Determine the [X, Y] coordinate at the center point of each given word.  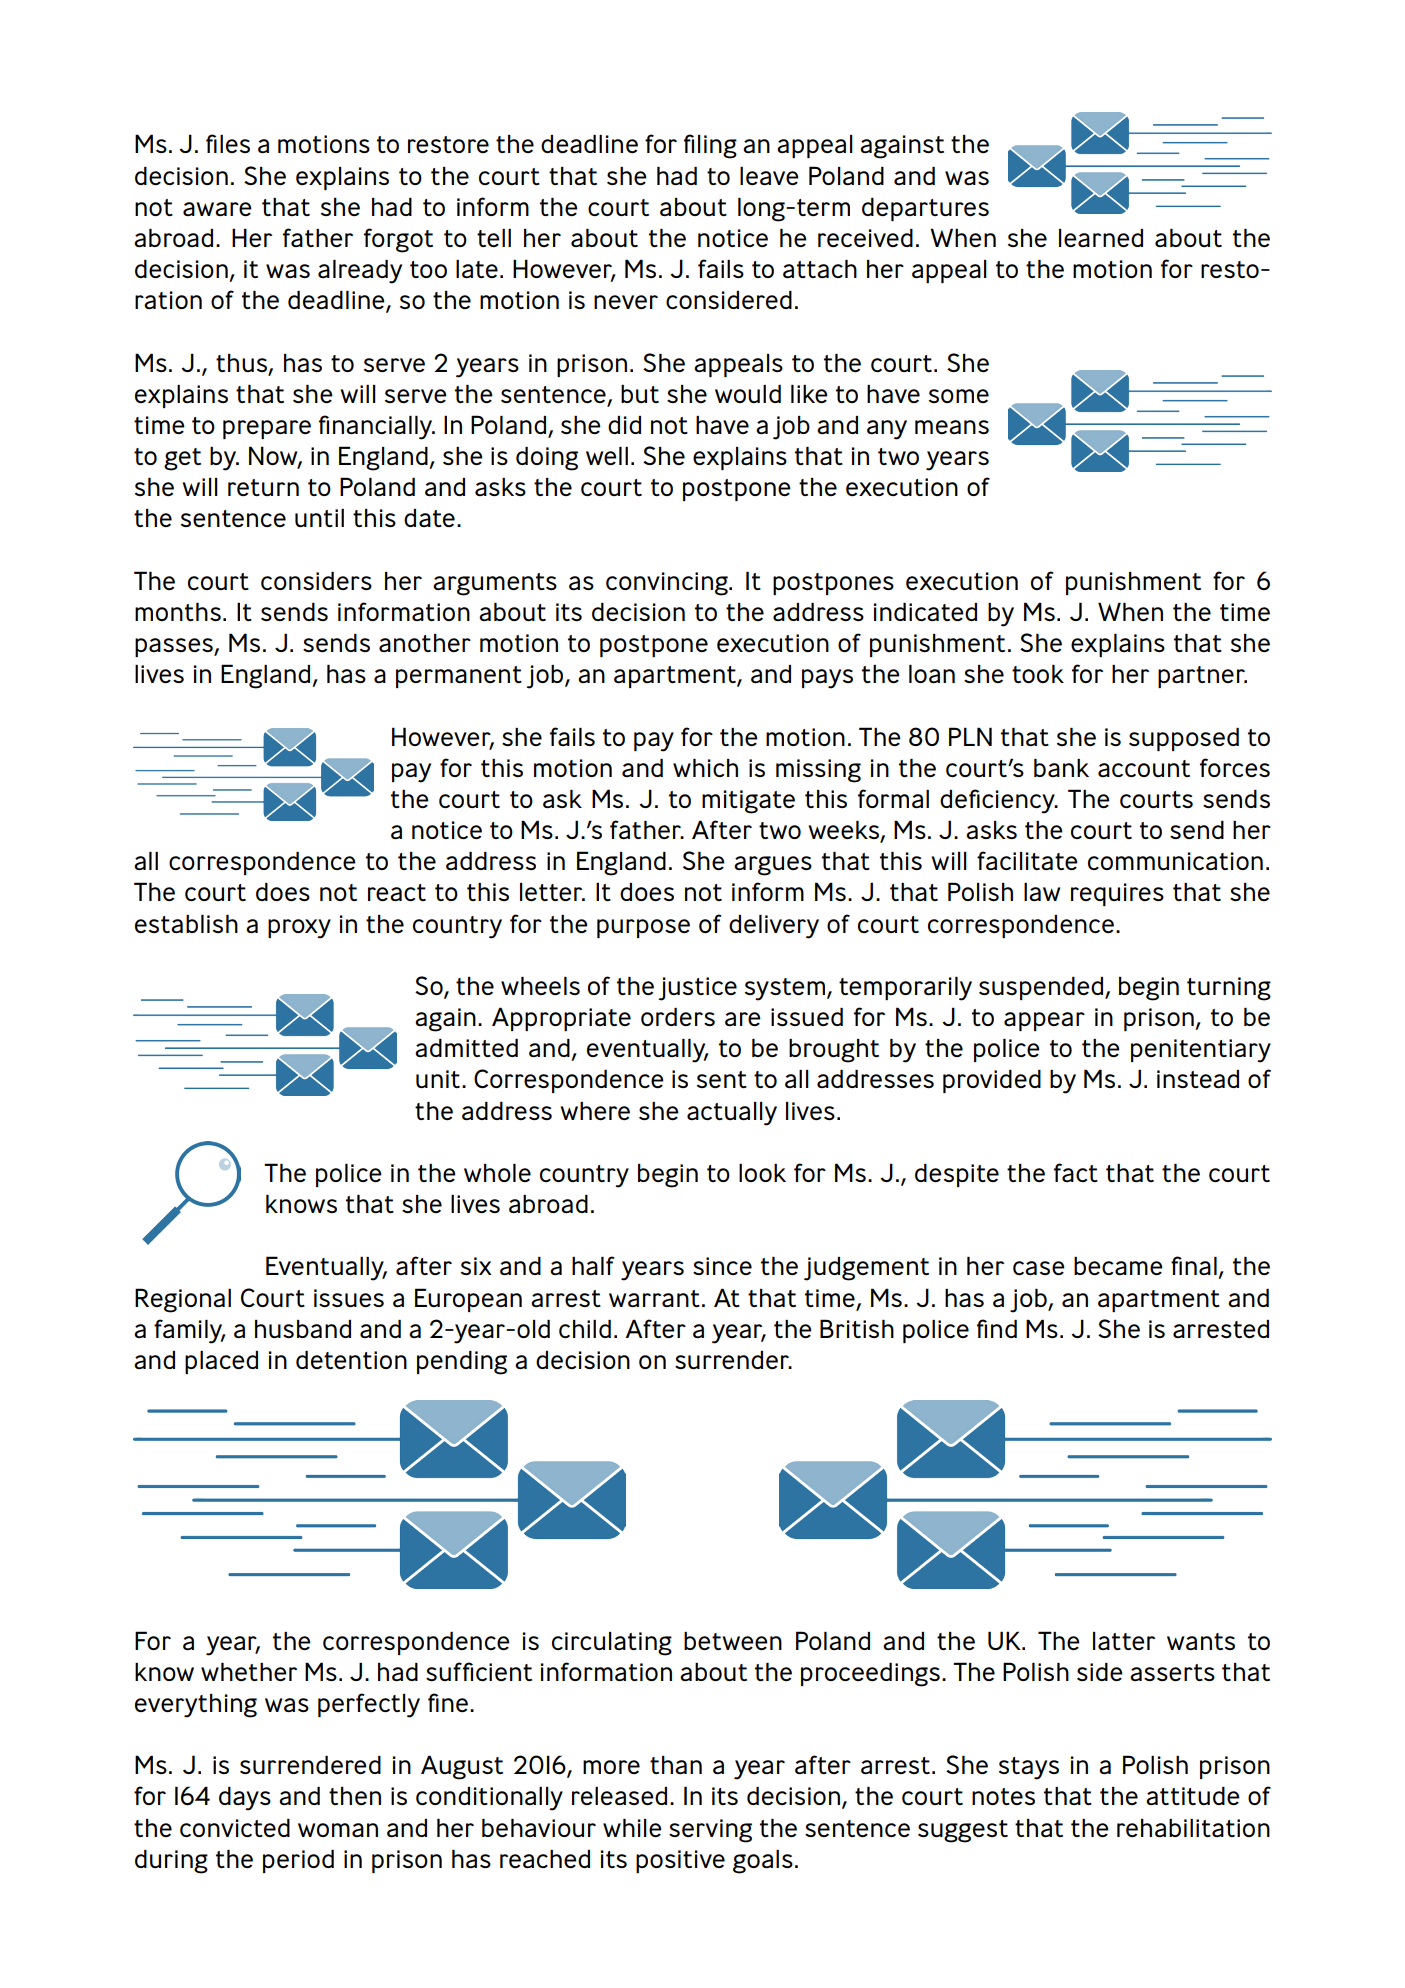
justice [697, 989]
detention [351, 1360]
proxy [299, 929]
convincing [668, 584]
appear [1044, 1021]
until [319, 518]
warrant [654, 1298]
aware [217, 209]
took [1038, 674]
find [997, 1328]
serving [710, 1831]
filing [710, 146]
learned [1101, 238]
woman [338, 1830]
